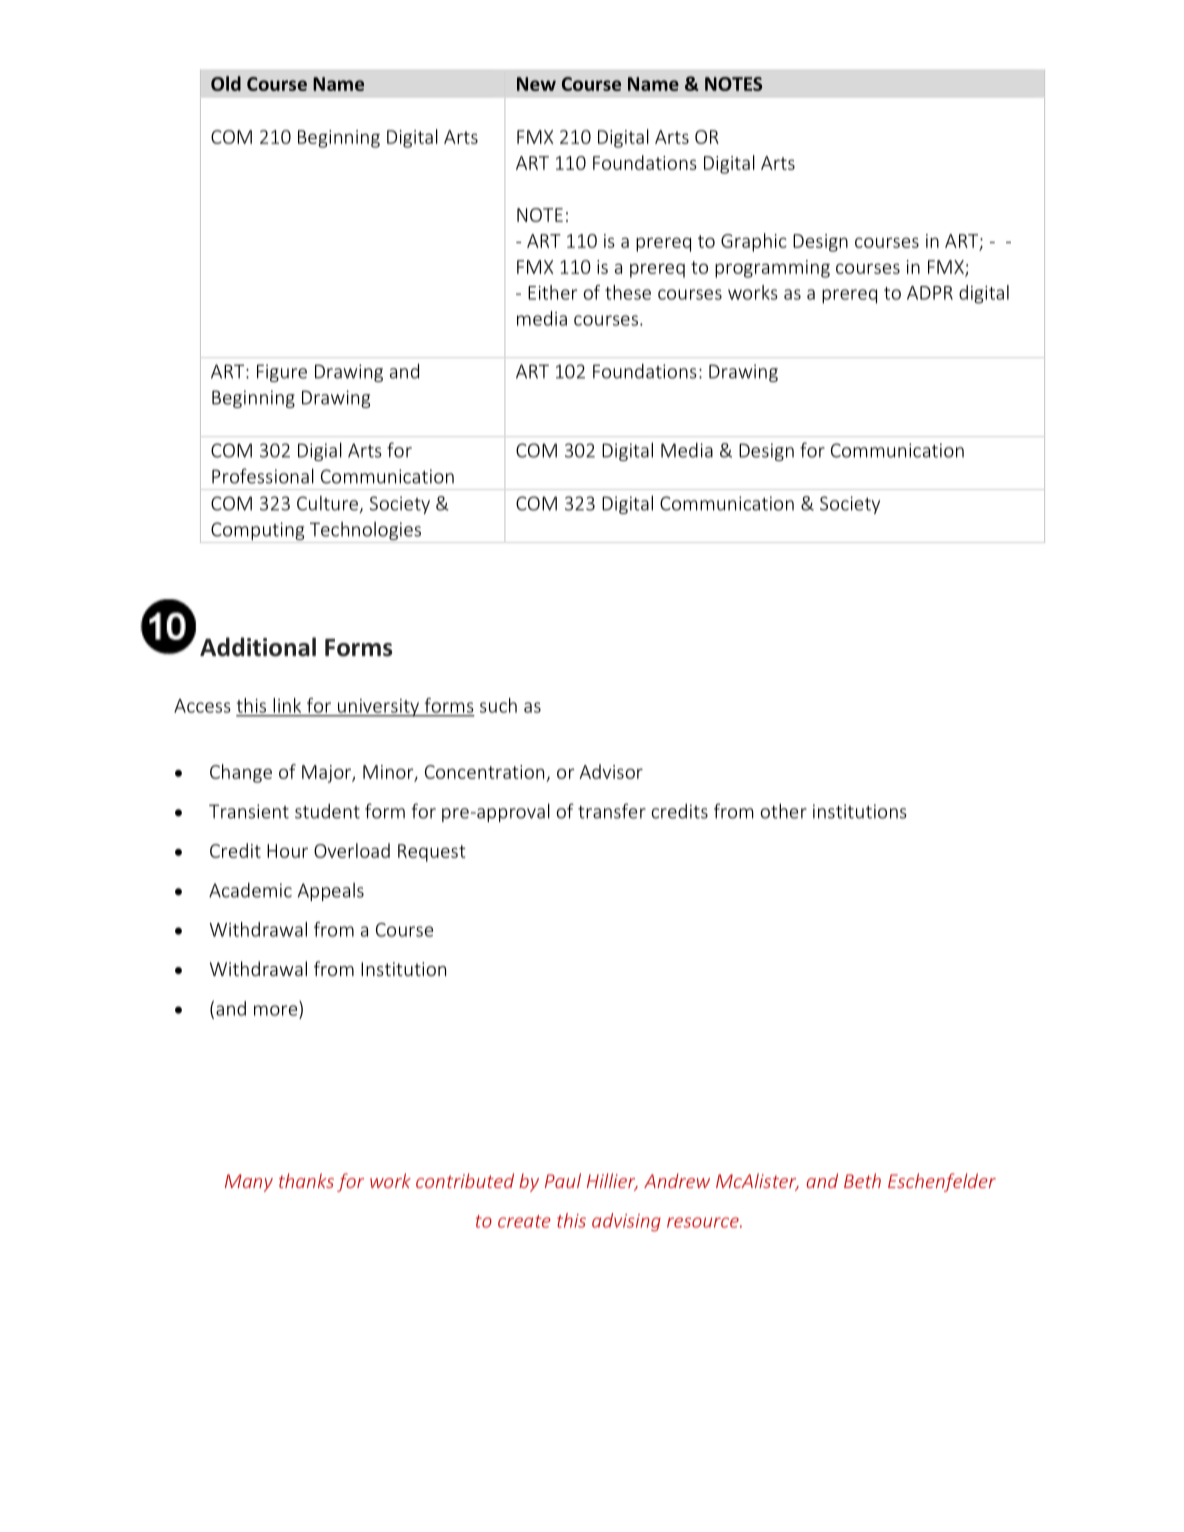 This image has height=1532, width=1184. What do you see at coordinates (258, 647) in the image?
I see `Additional` at bounding box center [258, 647].
